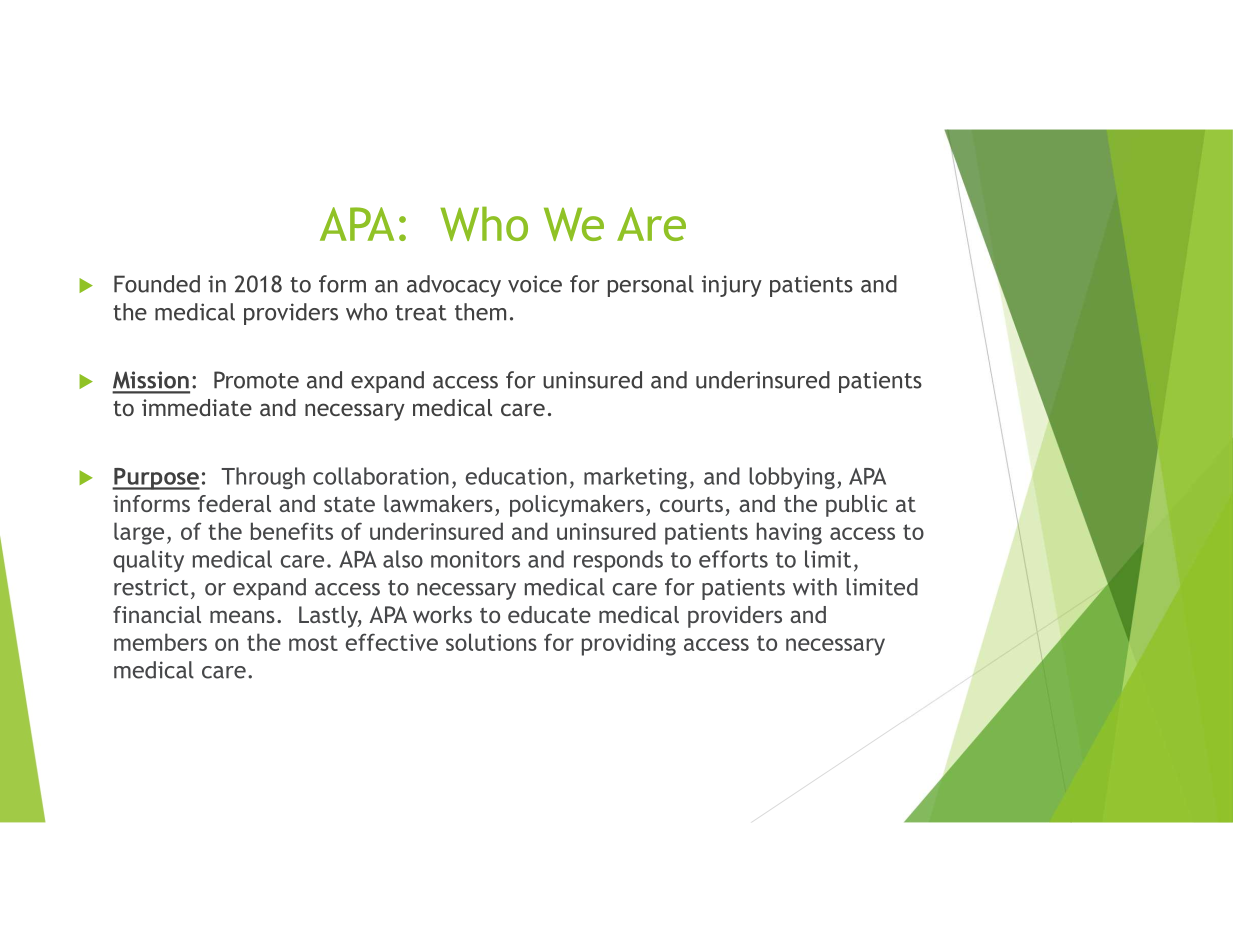 Image resolution: width=1233 pixels, height=952 pixels. I want to click on injury, so click(732, 286).
